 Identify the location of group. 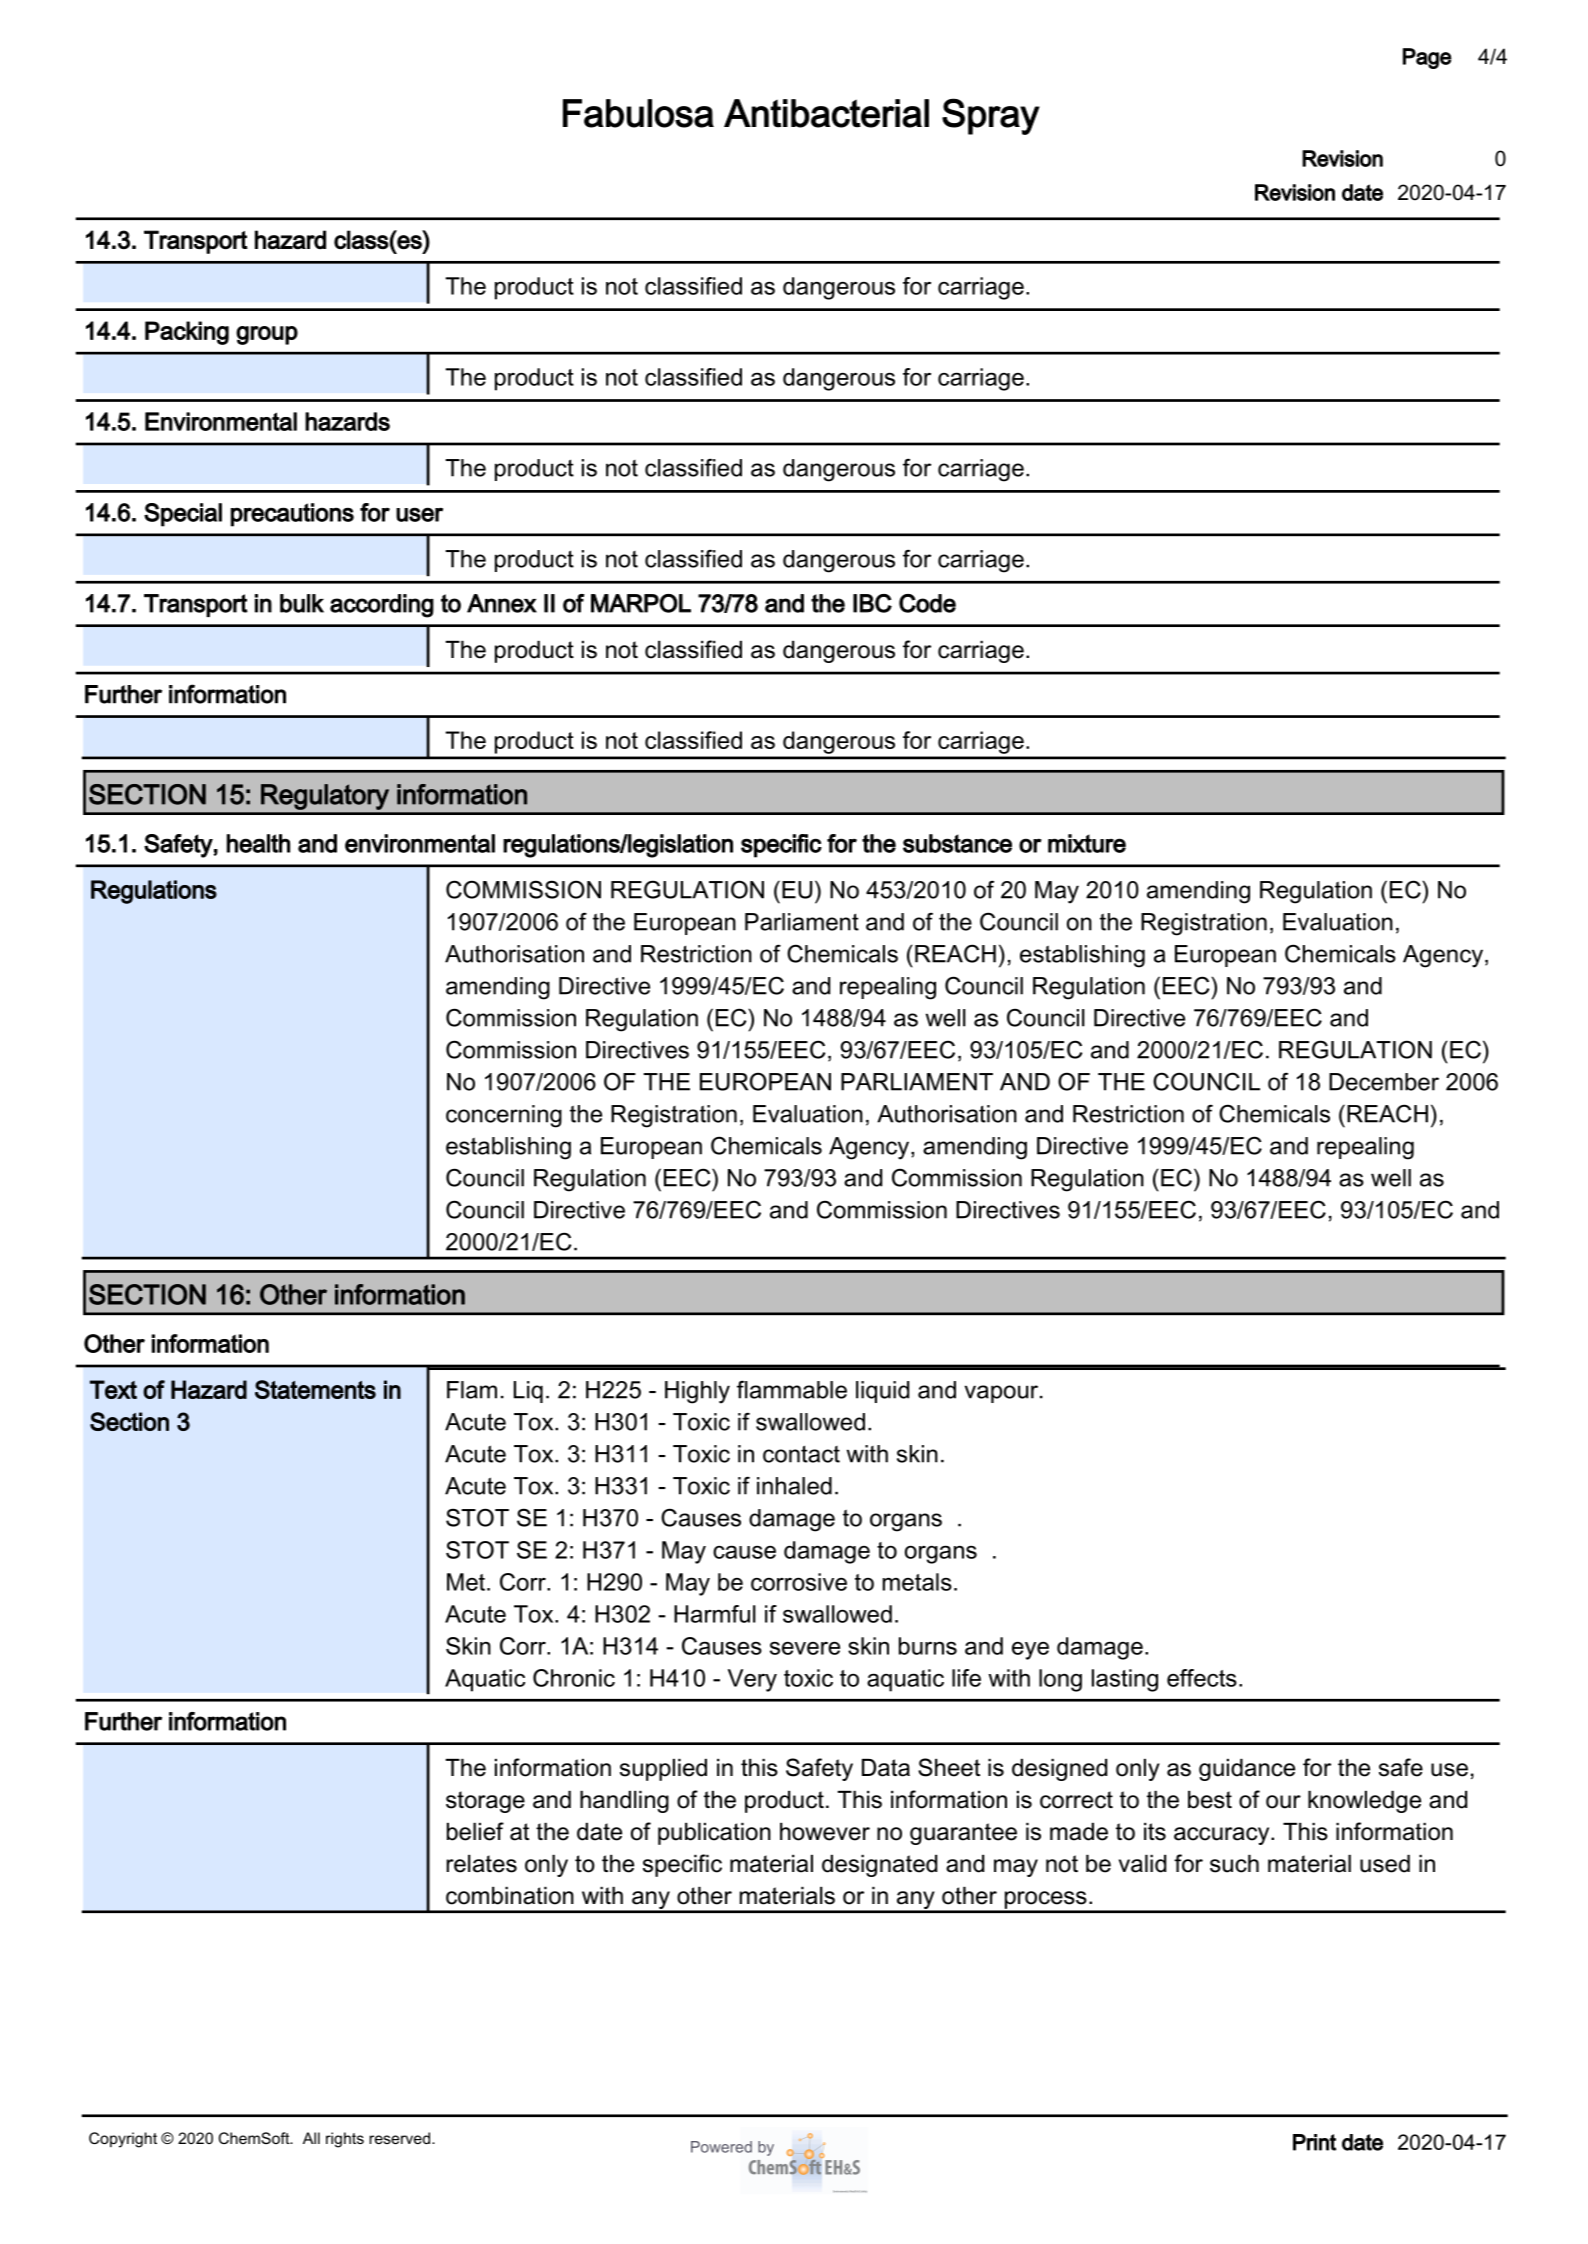
(267, 335).
